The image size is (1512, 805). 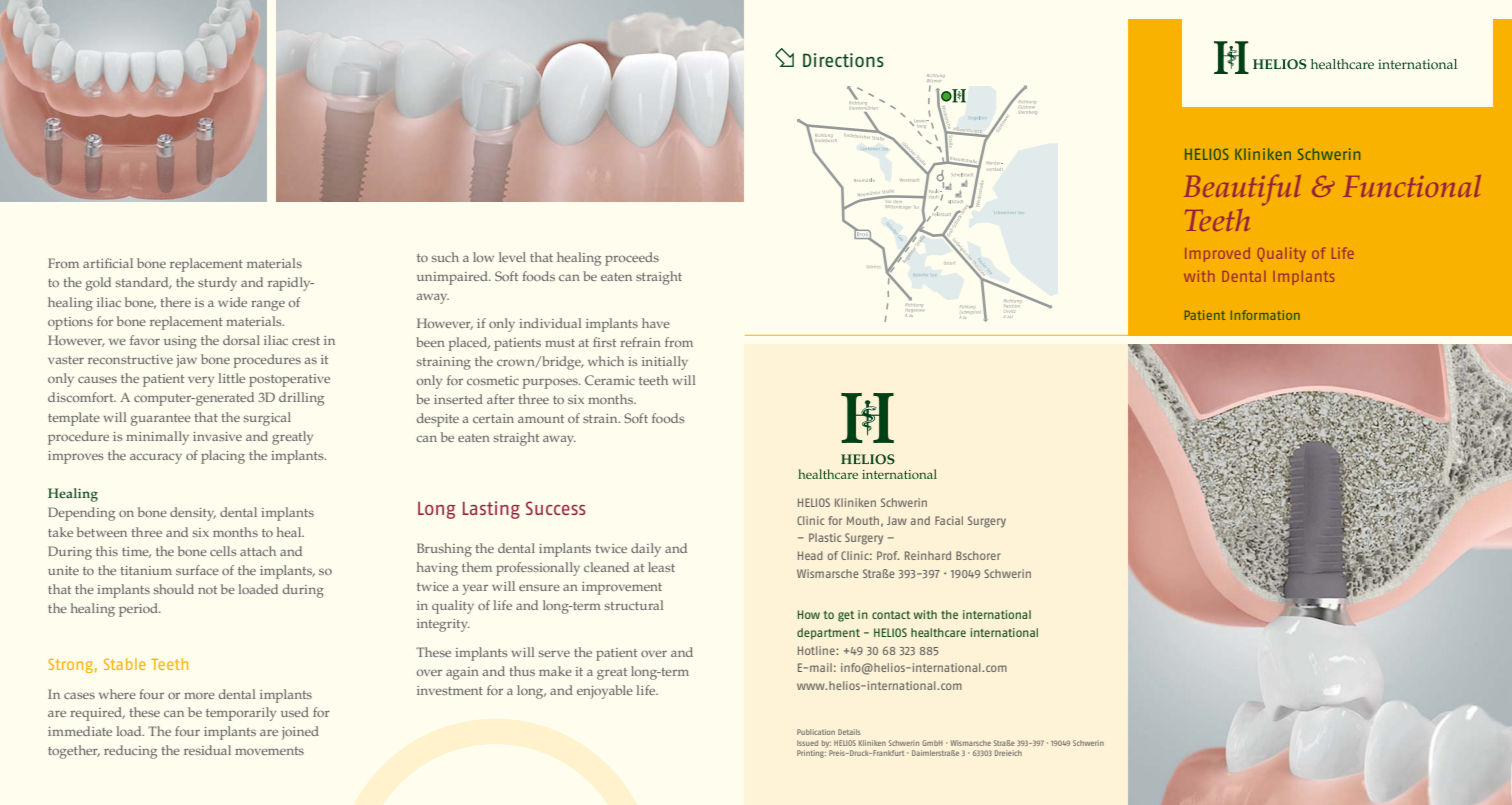 I want to click on initially, so click(x=665, y=363).
